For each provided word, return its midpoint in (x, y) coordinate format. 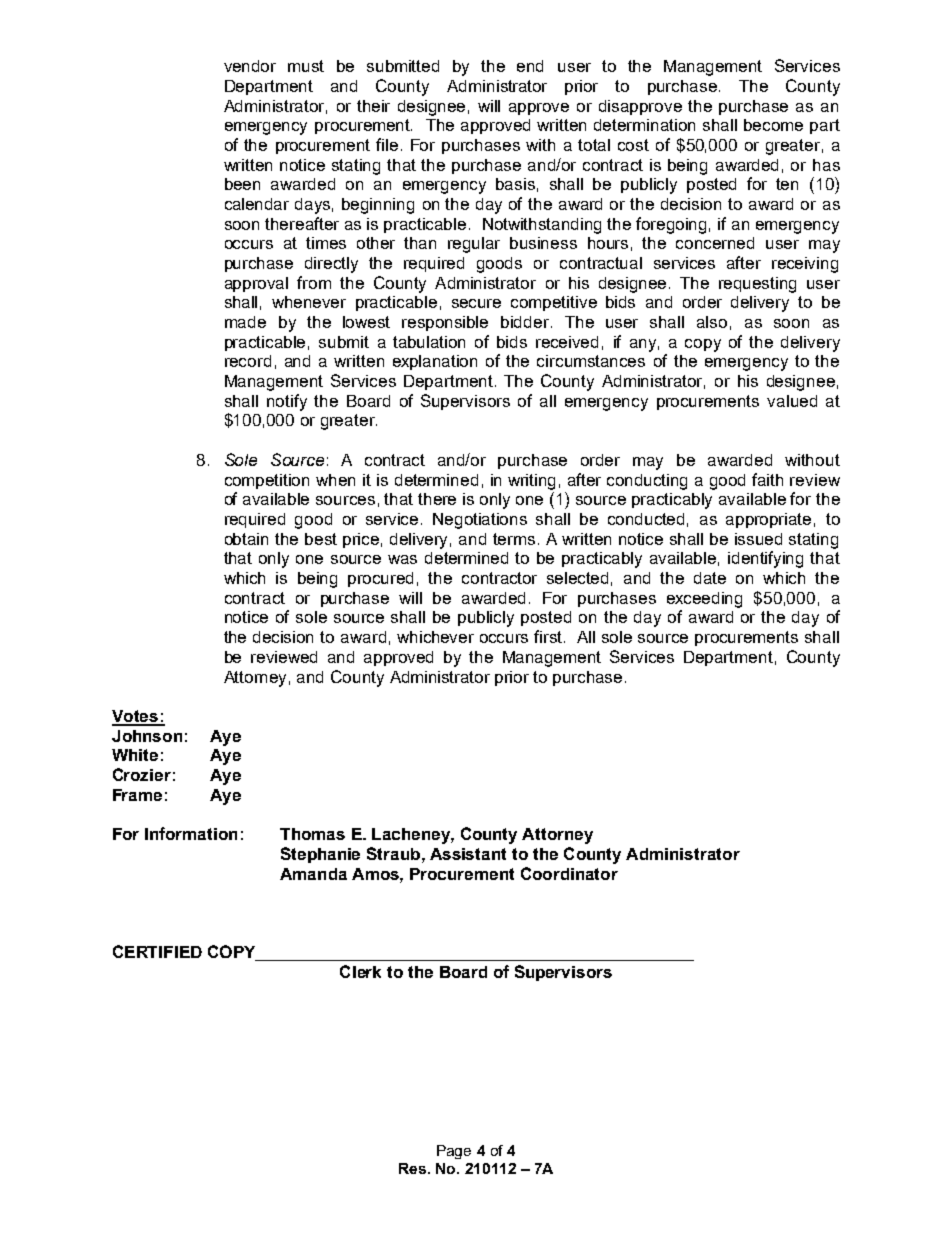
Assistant (468, 854)
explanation (435, 362)
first (549, 636)
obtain (246, 539)
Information (191, 833)
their (373, 106)
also (712, 322)
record (248, 361)
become (773, 125)
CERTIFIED (157, 951)
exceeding (704, 600)
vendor (250, 66)
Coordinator (569, 873)
